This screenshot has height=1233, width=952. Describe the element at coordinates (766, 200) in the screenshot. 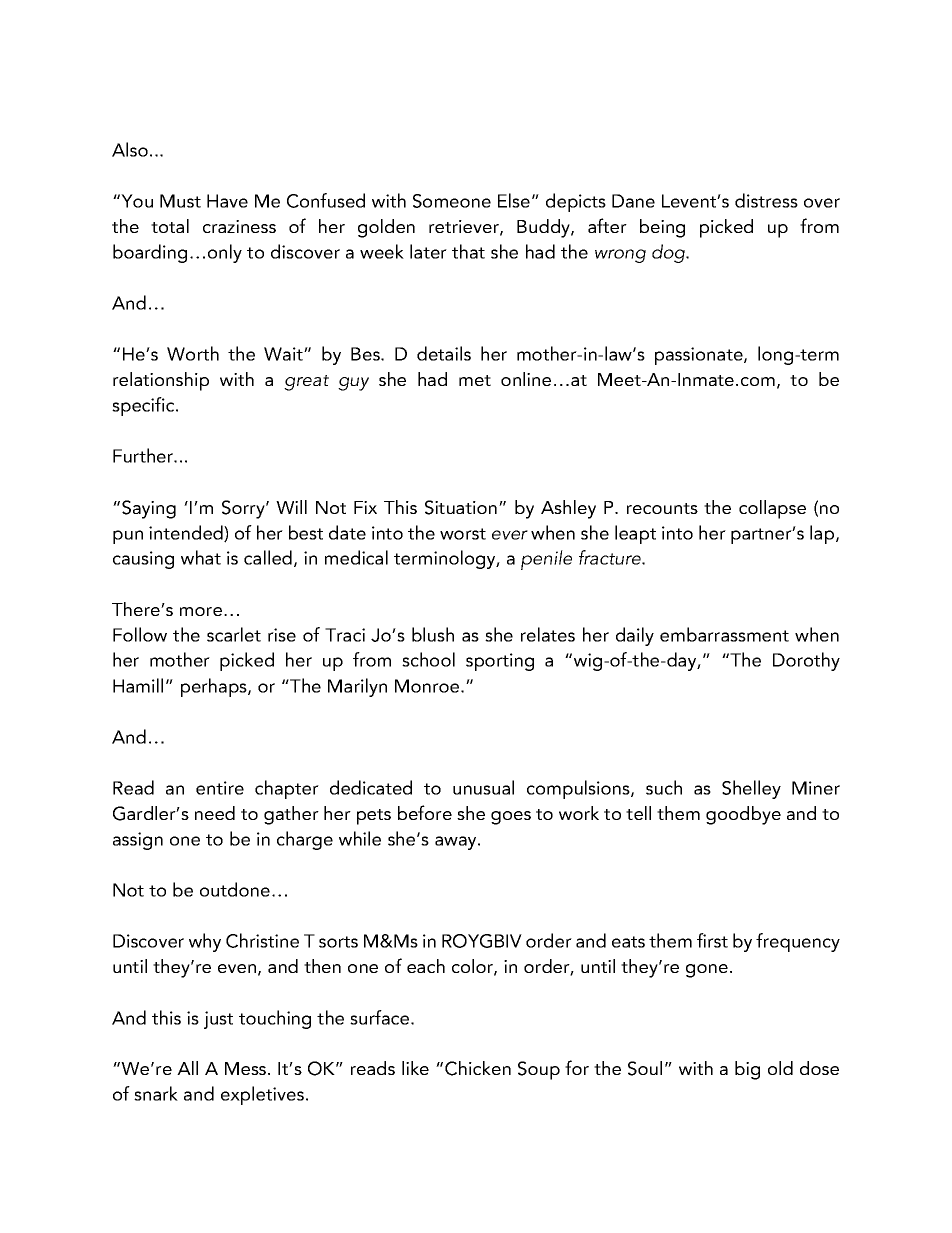

I see `distress` at that location.
